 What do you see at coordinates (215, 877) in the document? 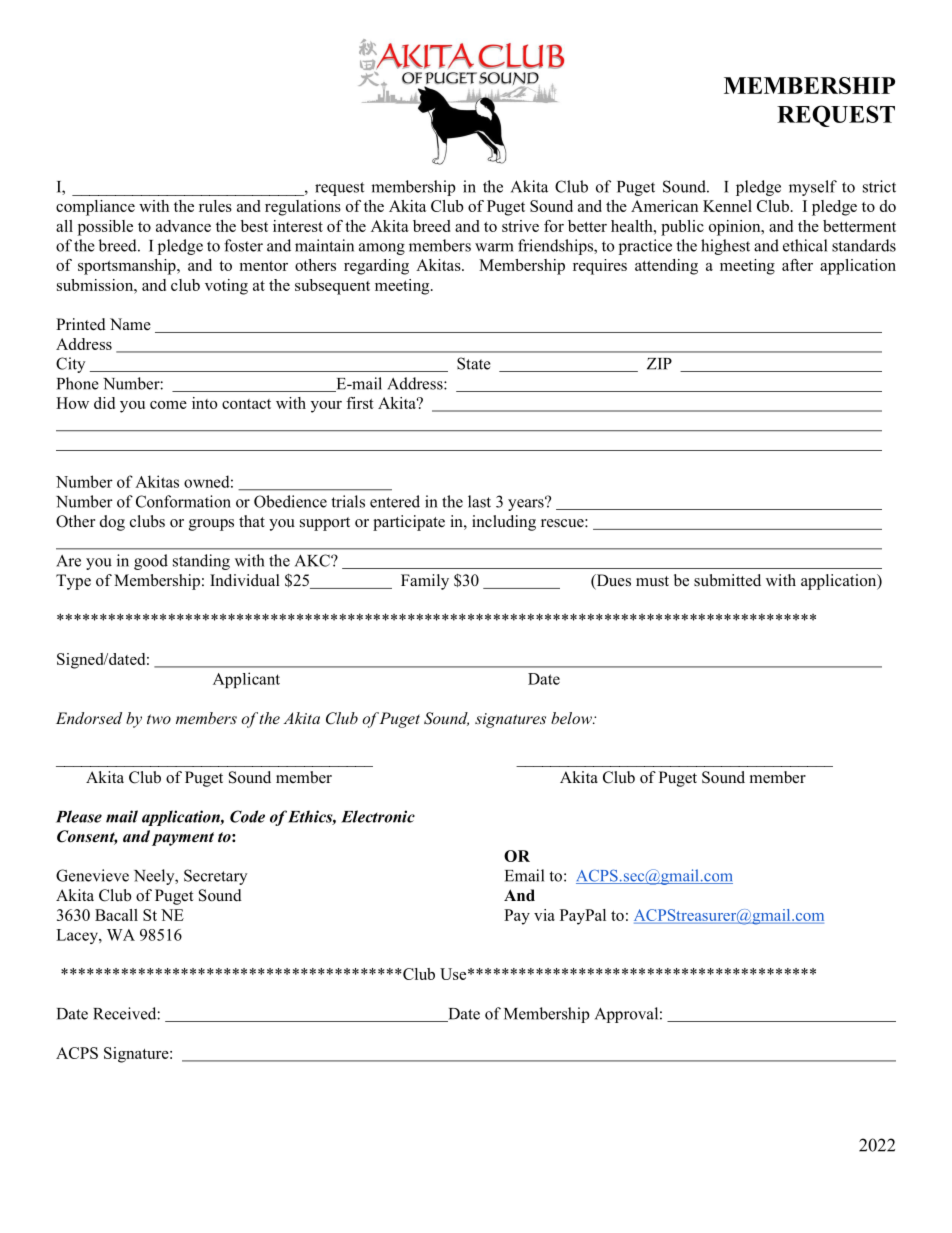
I see `Secretary` at bounding box center [215, 877].
